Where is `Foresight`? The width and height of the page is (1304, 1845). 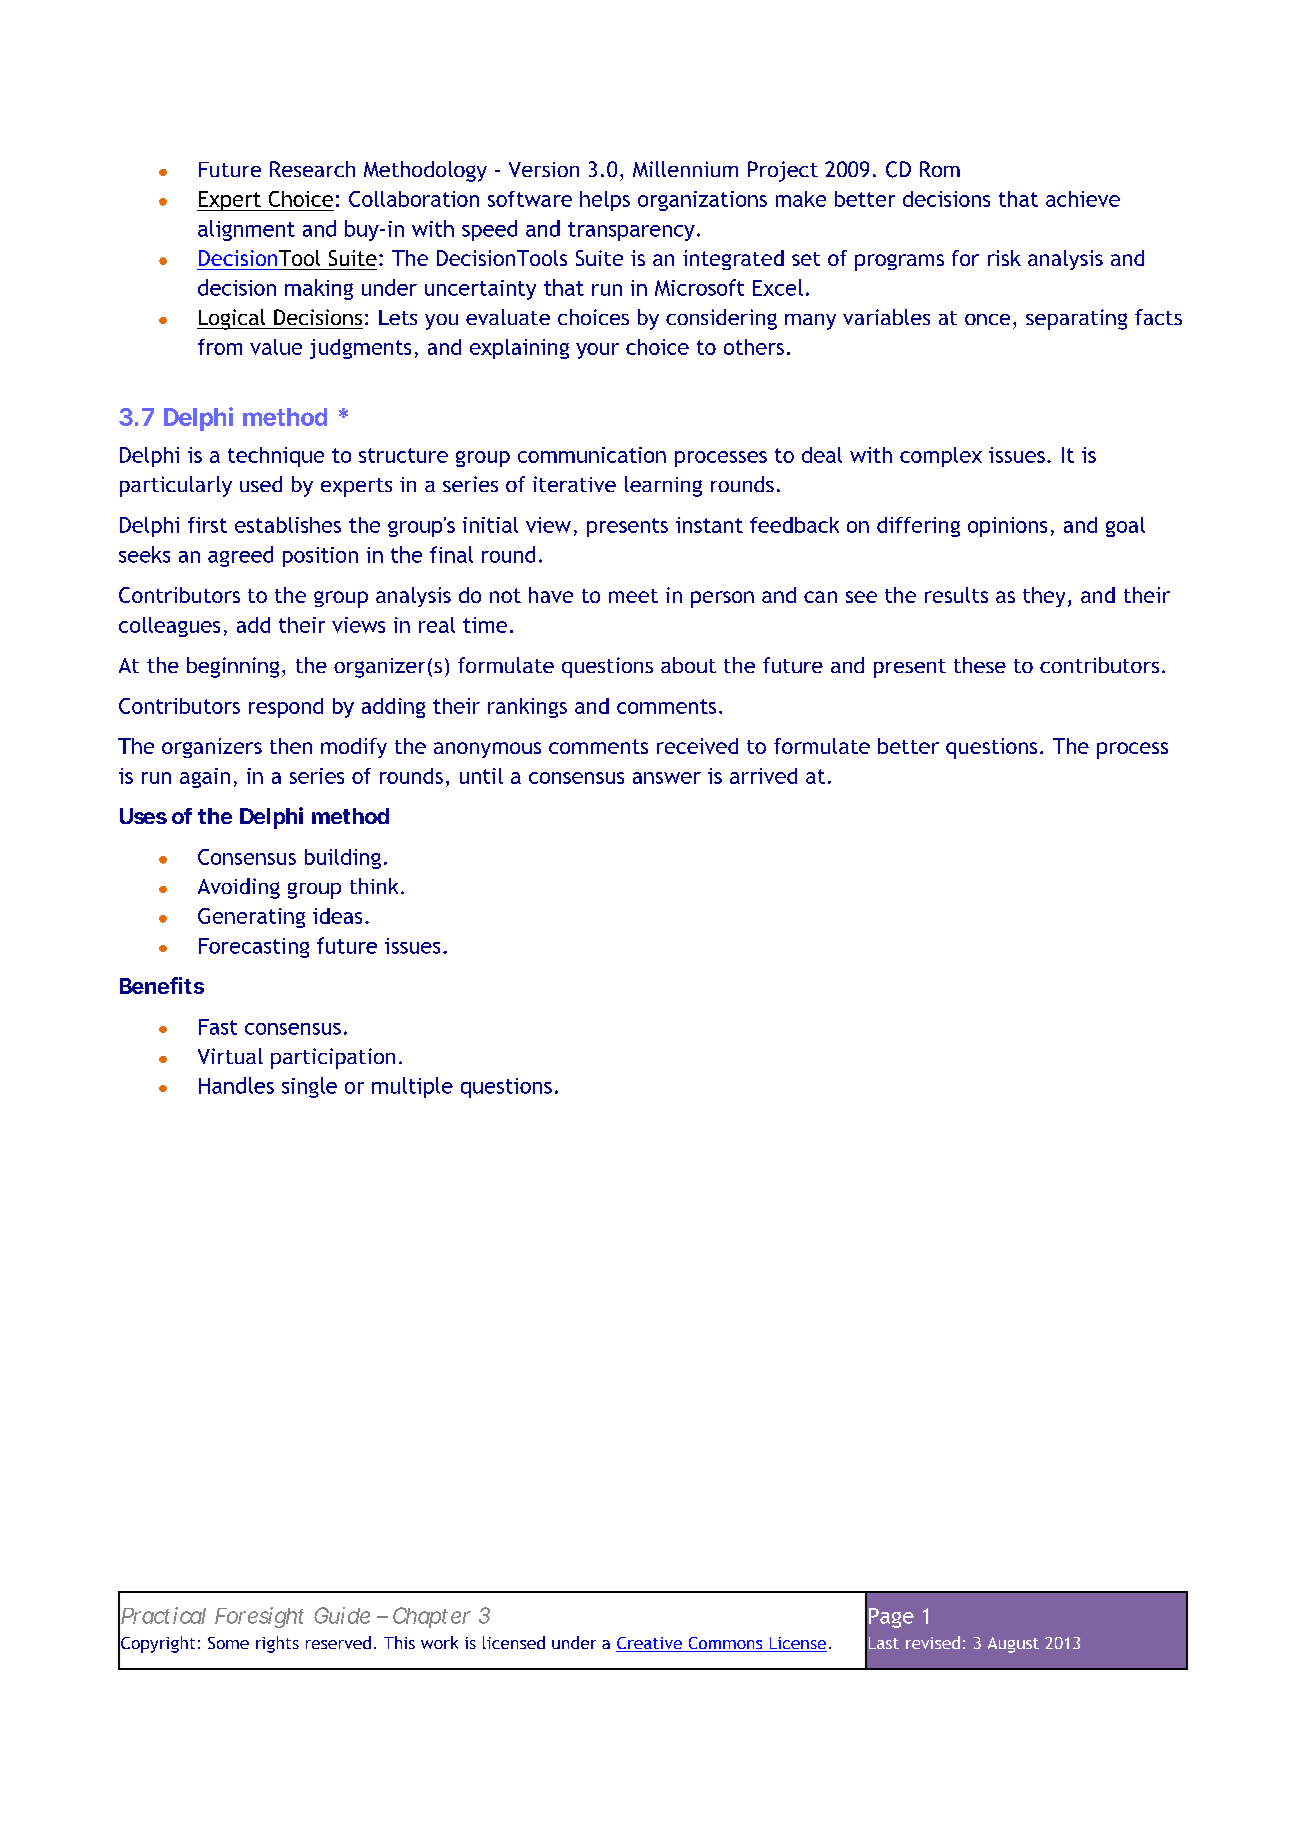
Foresight is located at coordinates (259, 1617).
